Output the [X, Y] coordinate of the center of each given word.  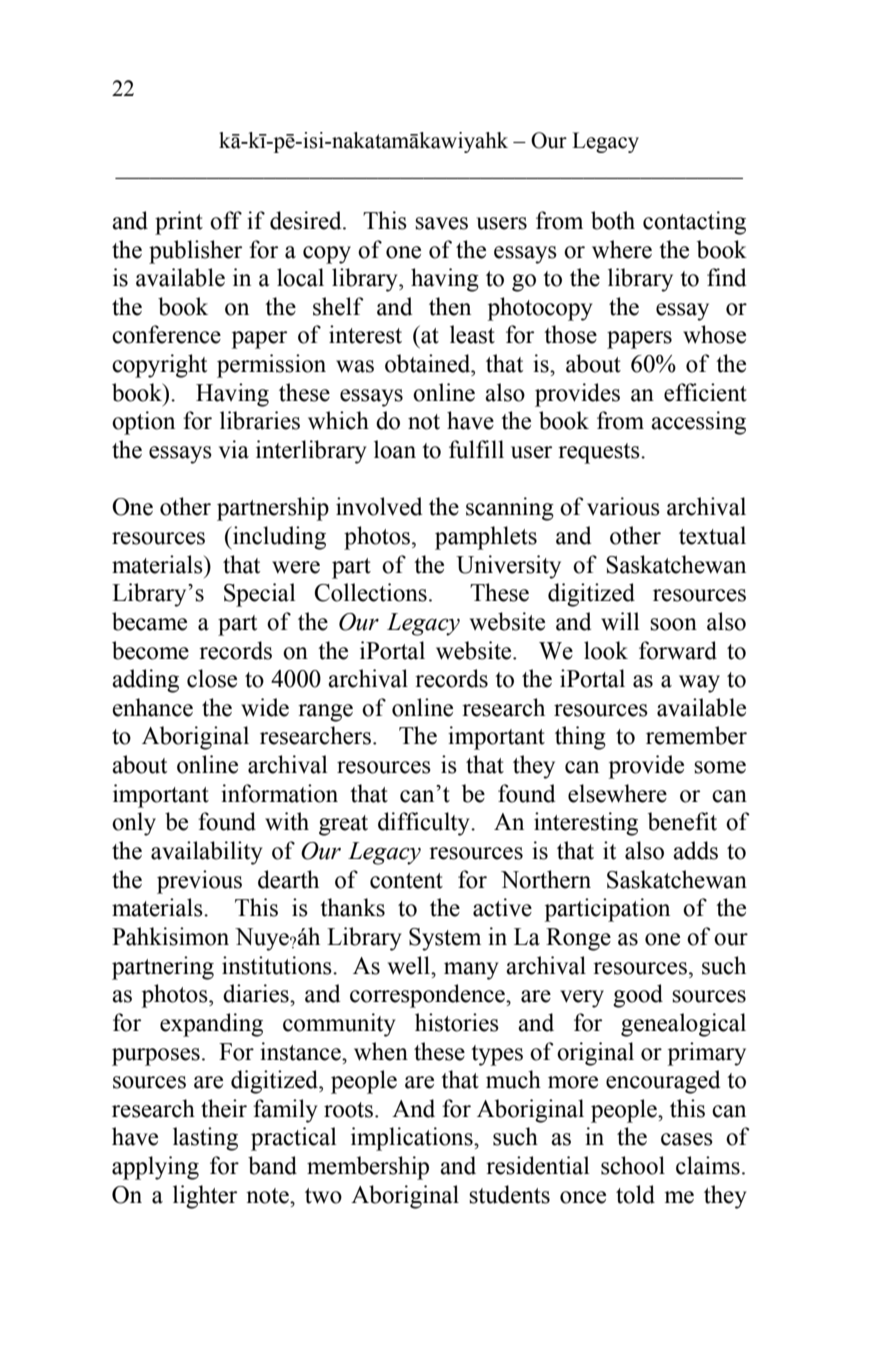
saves [441, 223]
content [406, 881]
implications [413, 1139]
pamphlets [486, 538]
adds [695, 850]
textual [712, 535]
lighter [205, 1197]
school [633, 1165]
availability [207, 853]
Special [259, 595]
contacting [694, 223]
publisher [195, 252]
